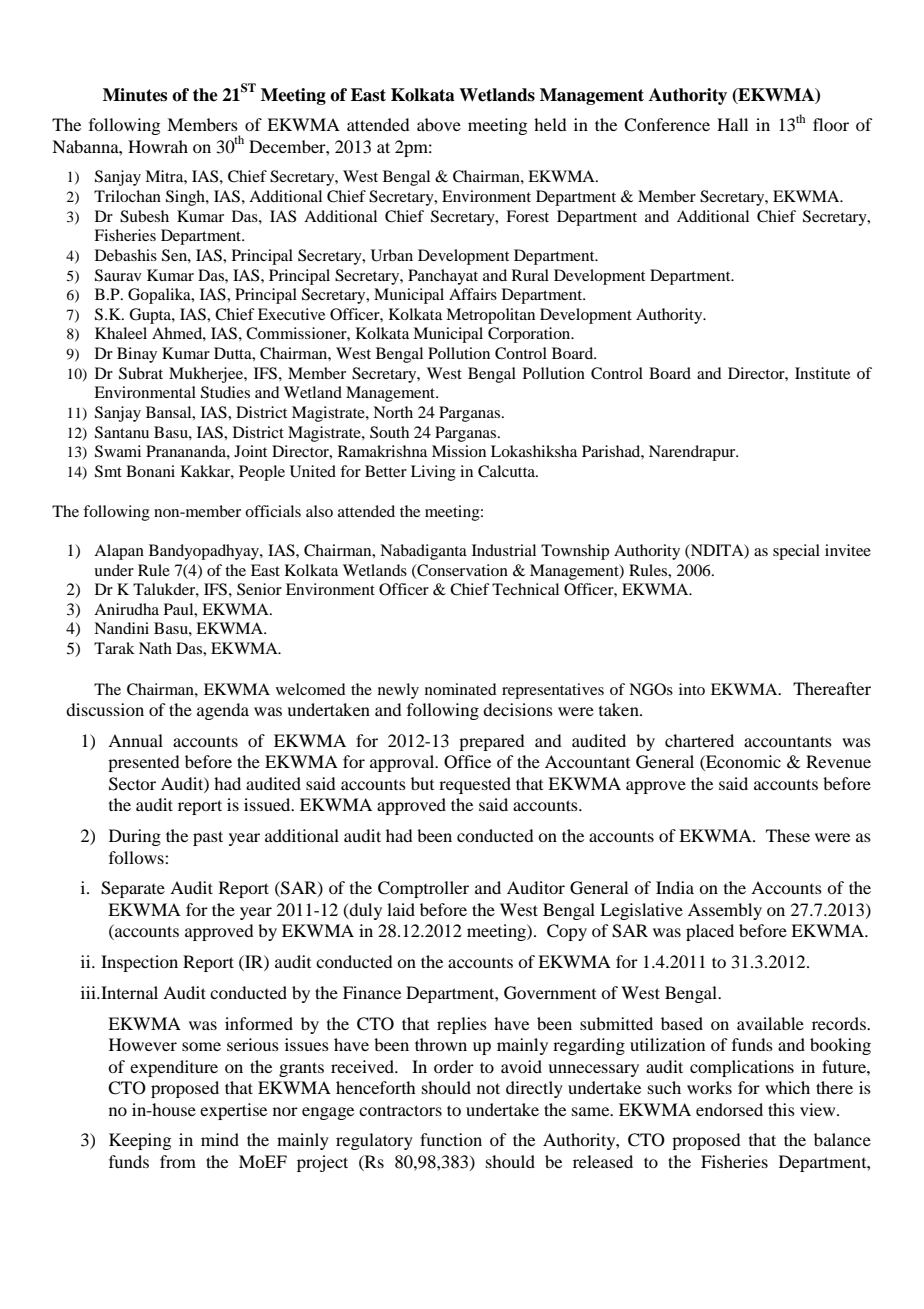  What do you see at coordinates (158, 146) in the screenshot?
I see `Howrah` at bounding box center [158, 146].
